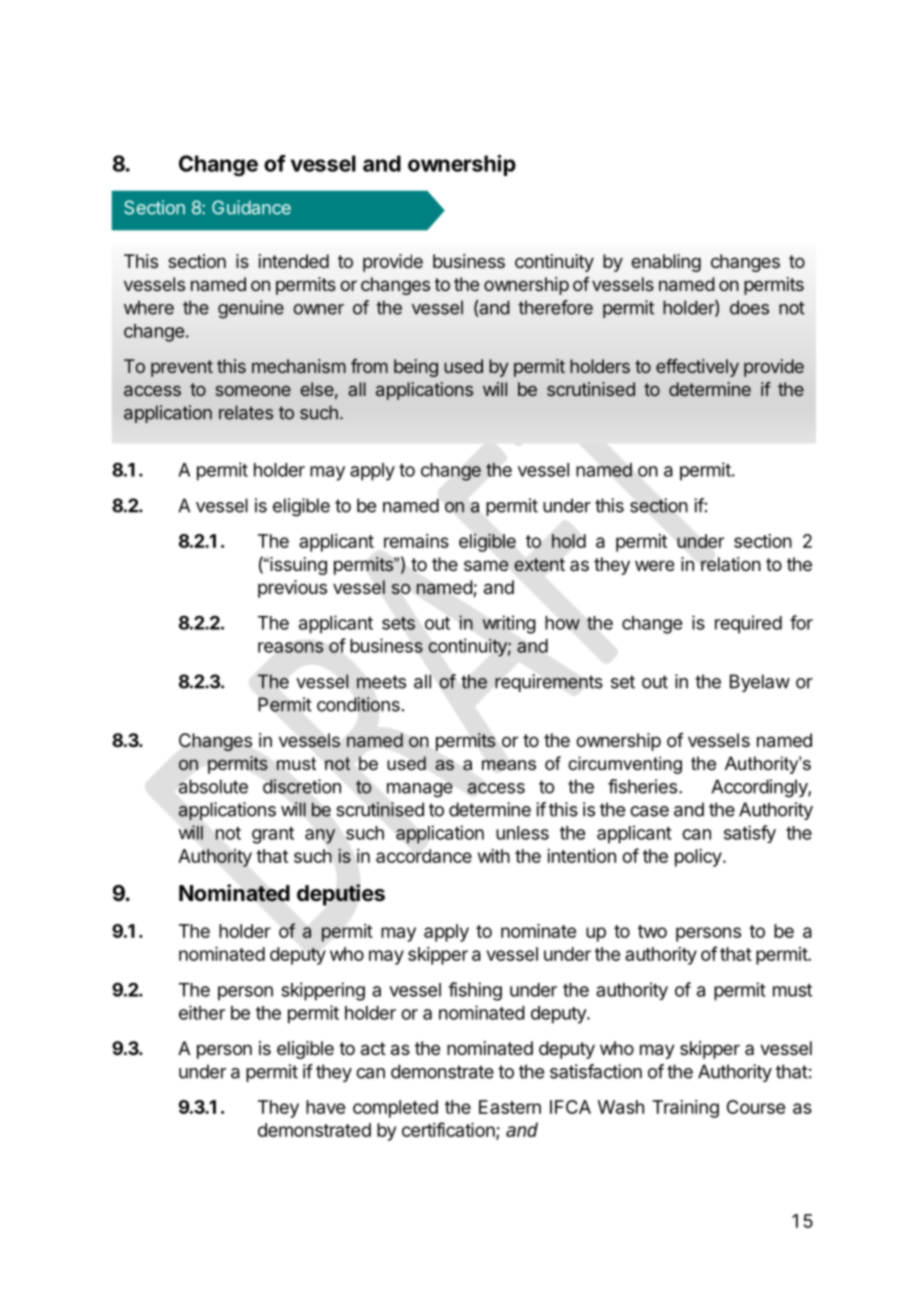  What do you see at coordinates (325, 1107) in the screenshot?
I see `have` at bounding box center [325, 1107].
